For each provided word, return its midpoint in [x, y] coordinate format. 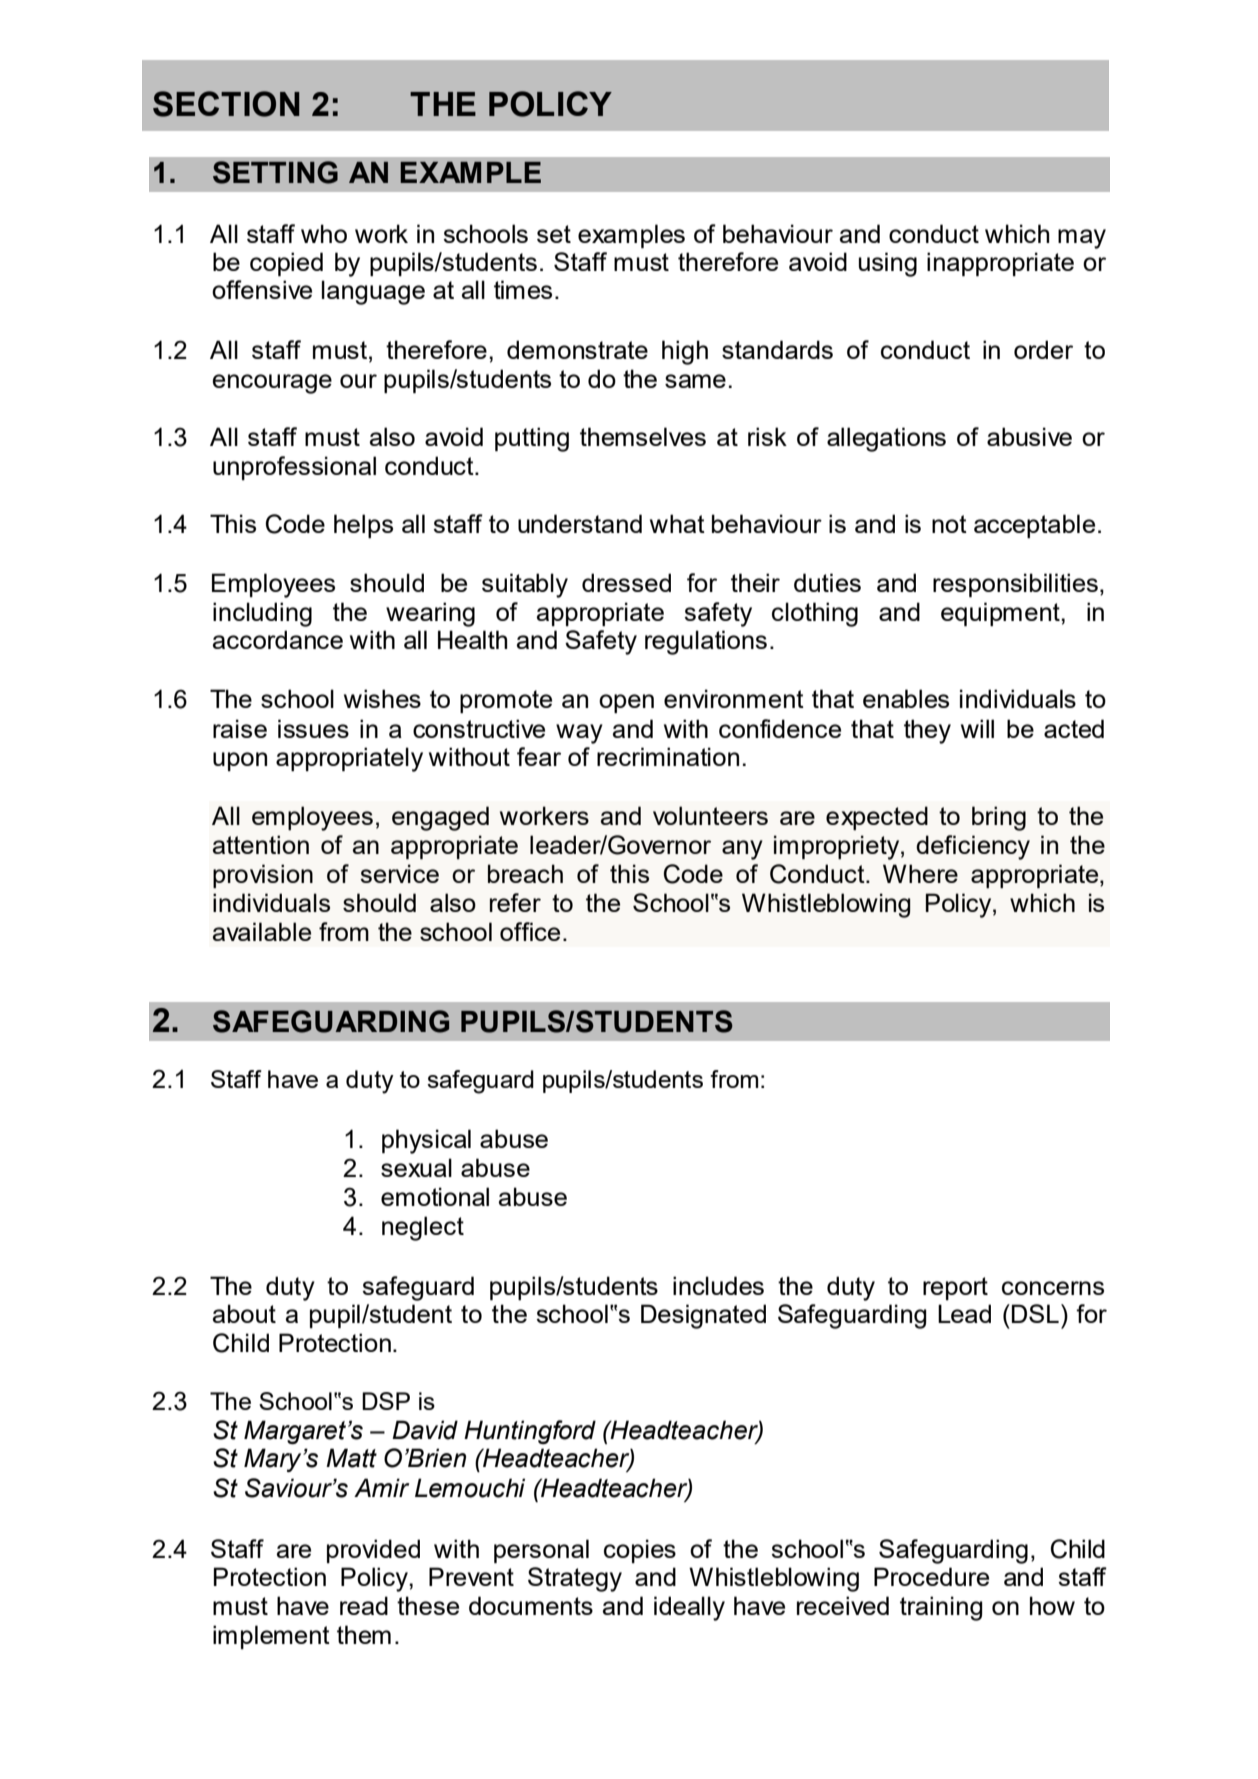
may [1082, 239]
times [523, 289]
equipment [1001, 614]
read [364, 1605]
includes [718, 1285]
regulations [706, 642]
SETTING [275, 172]
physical [426, 1141]
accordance [278, 639]
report [955, 1288]
